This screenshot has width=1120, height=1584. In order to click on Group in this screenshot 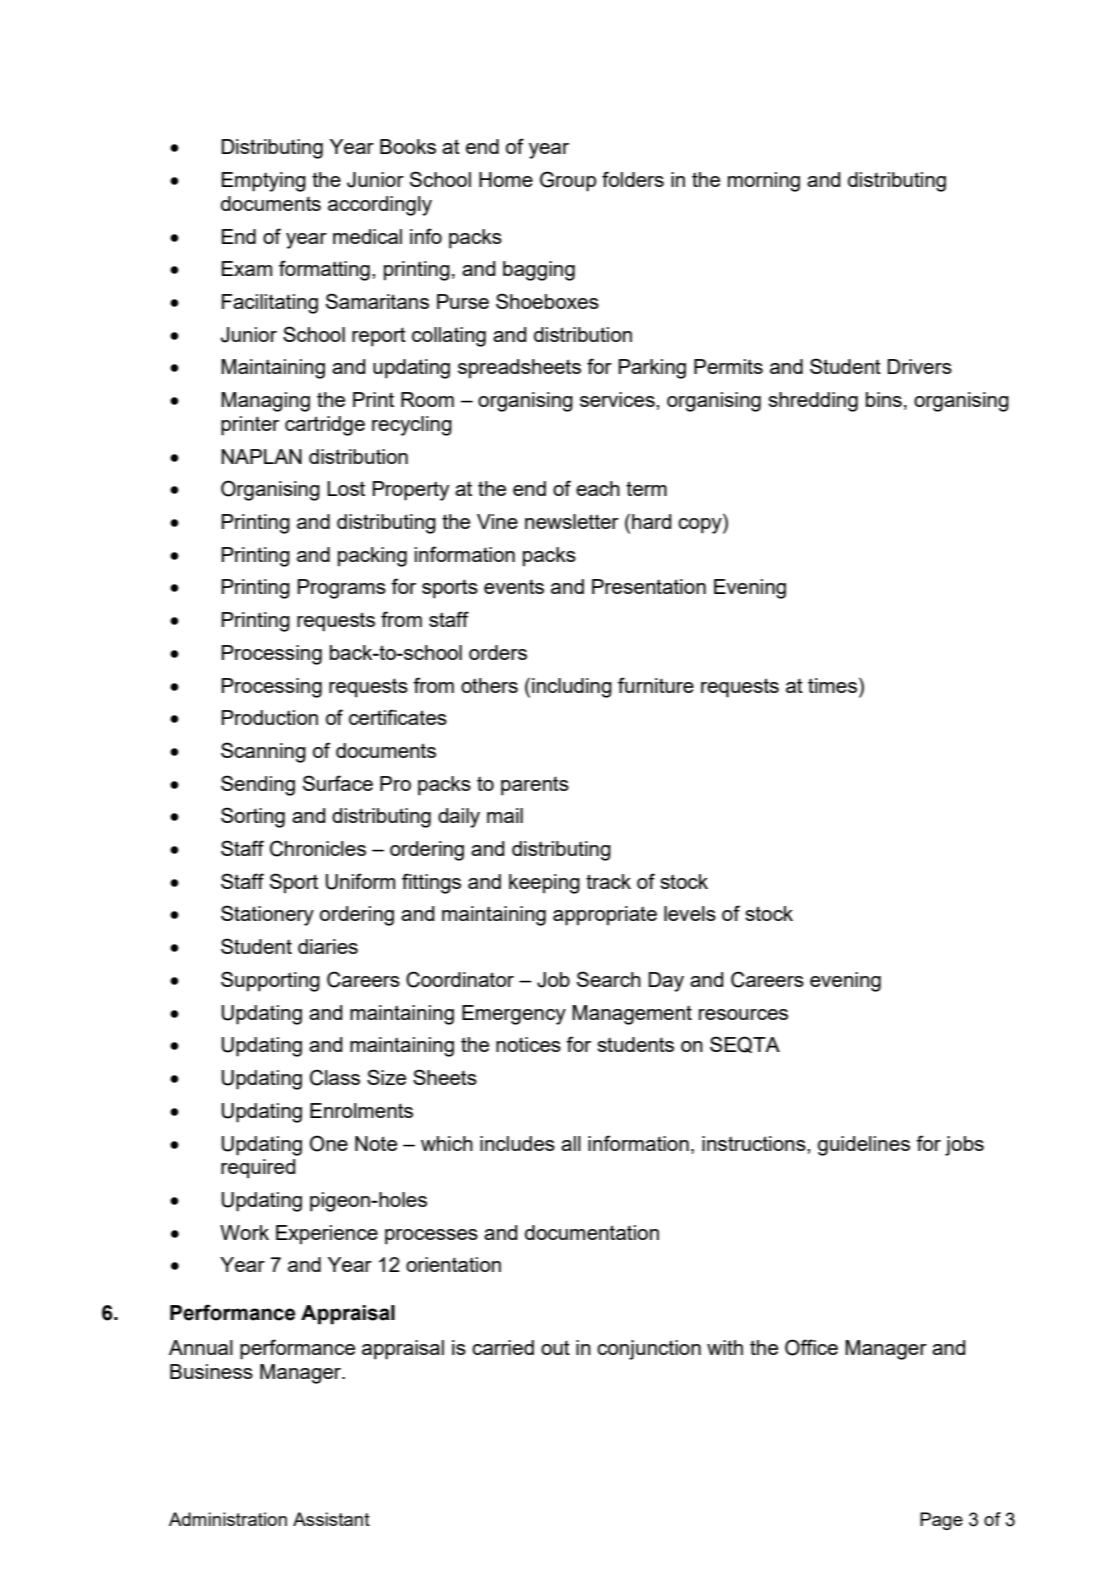, I will do `click(568, 181)`.
